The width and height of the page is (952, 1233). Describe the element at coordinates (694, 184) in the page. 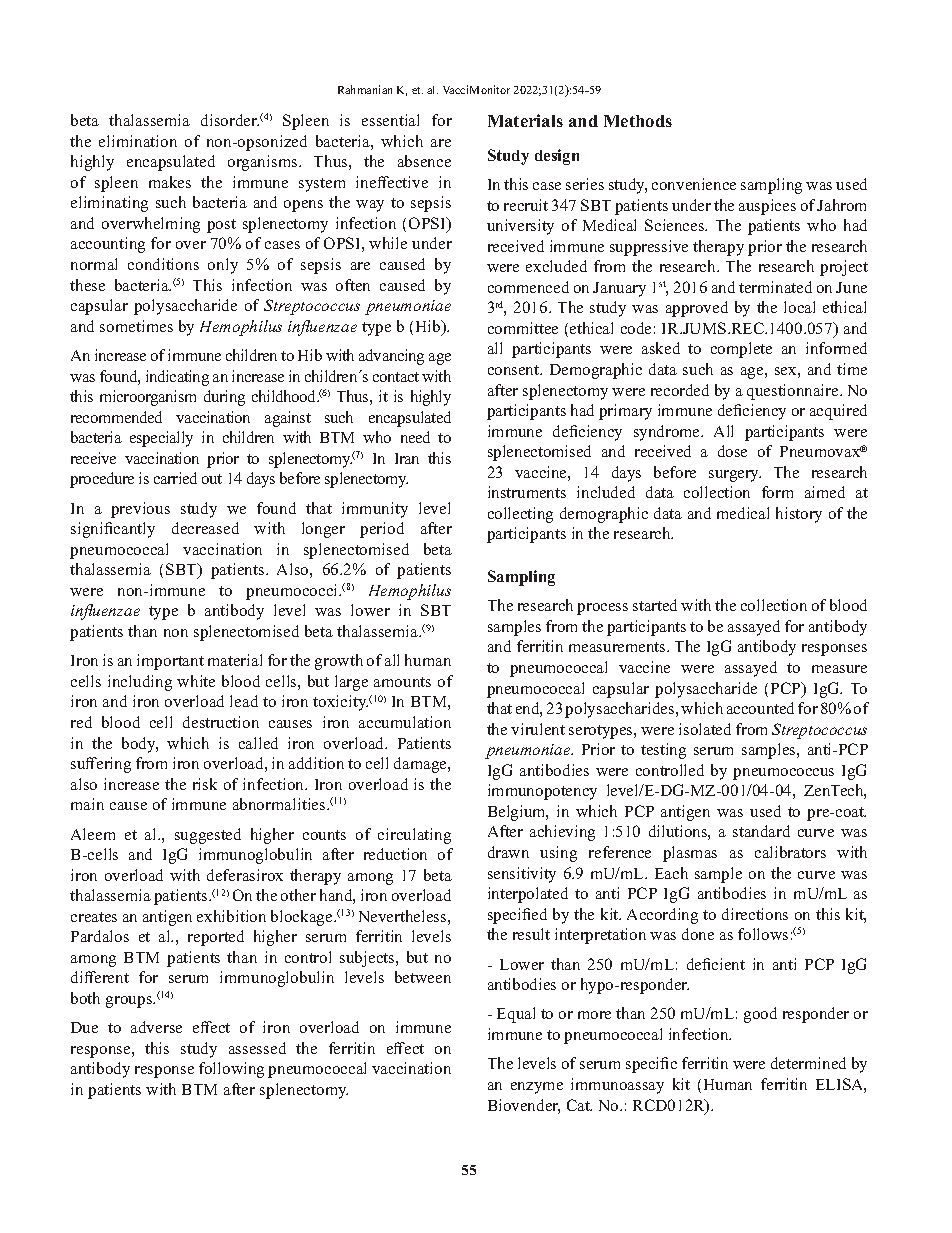

I see `convenience` at that location.
